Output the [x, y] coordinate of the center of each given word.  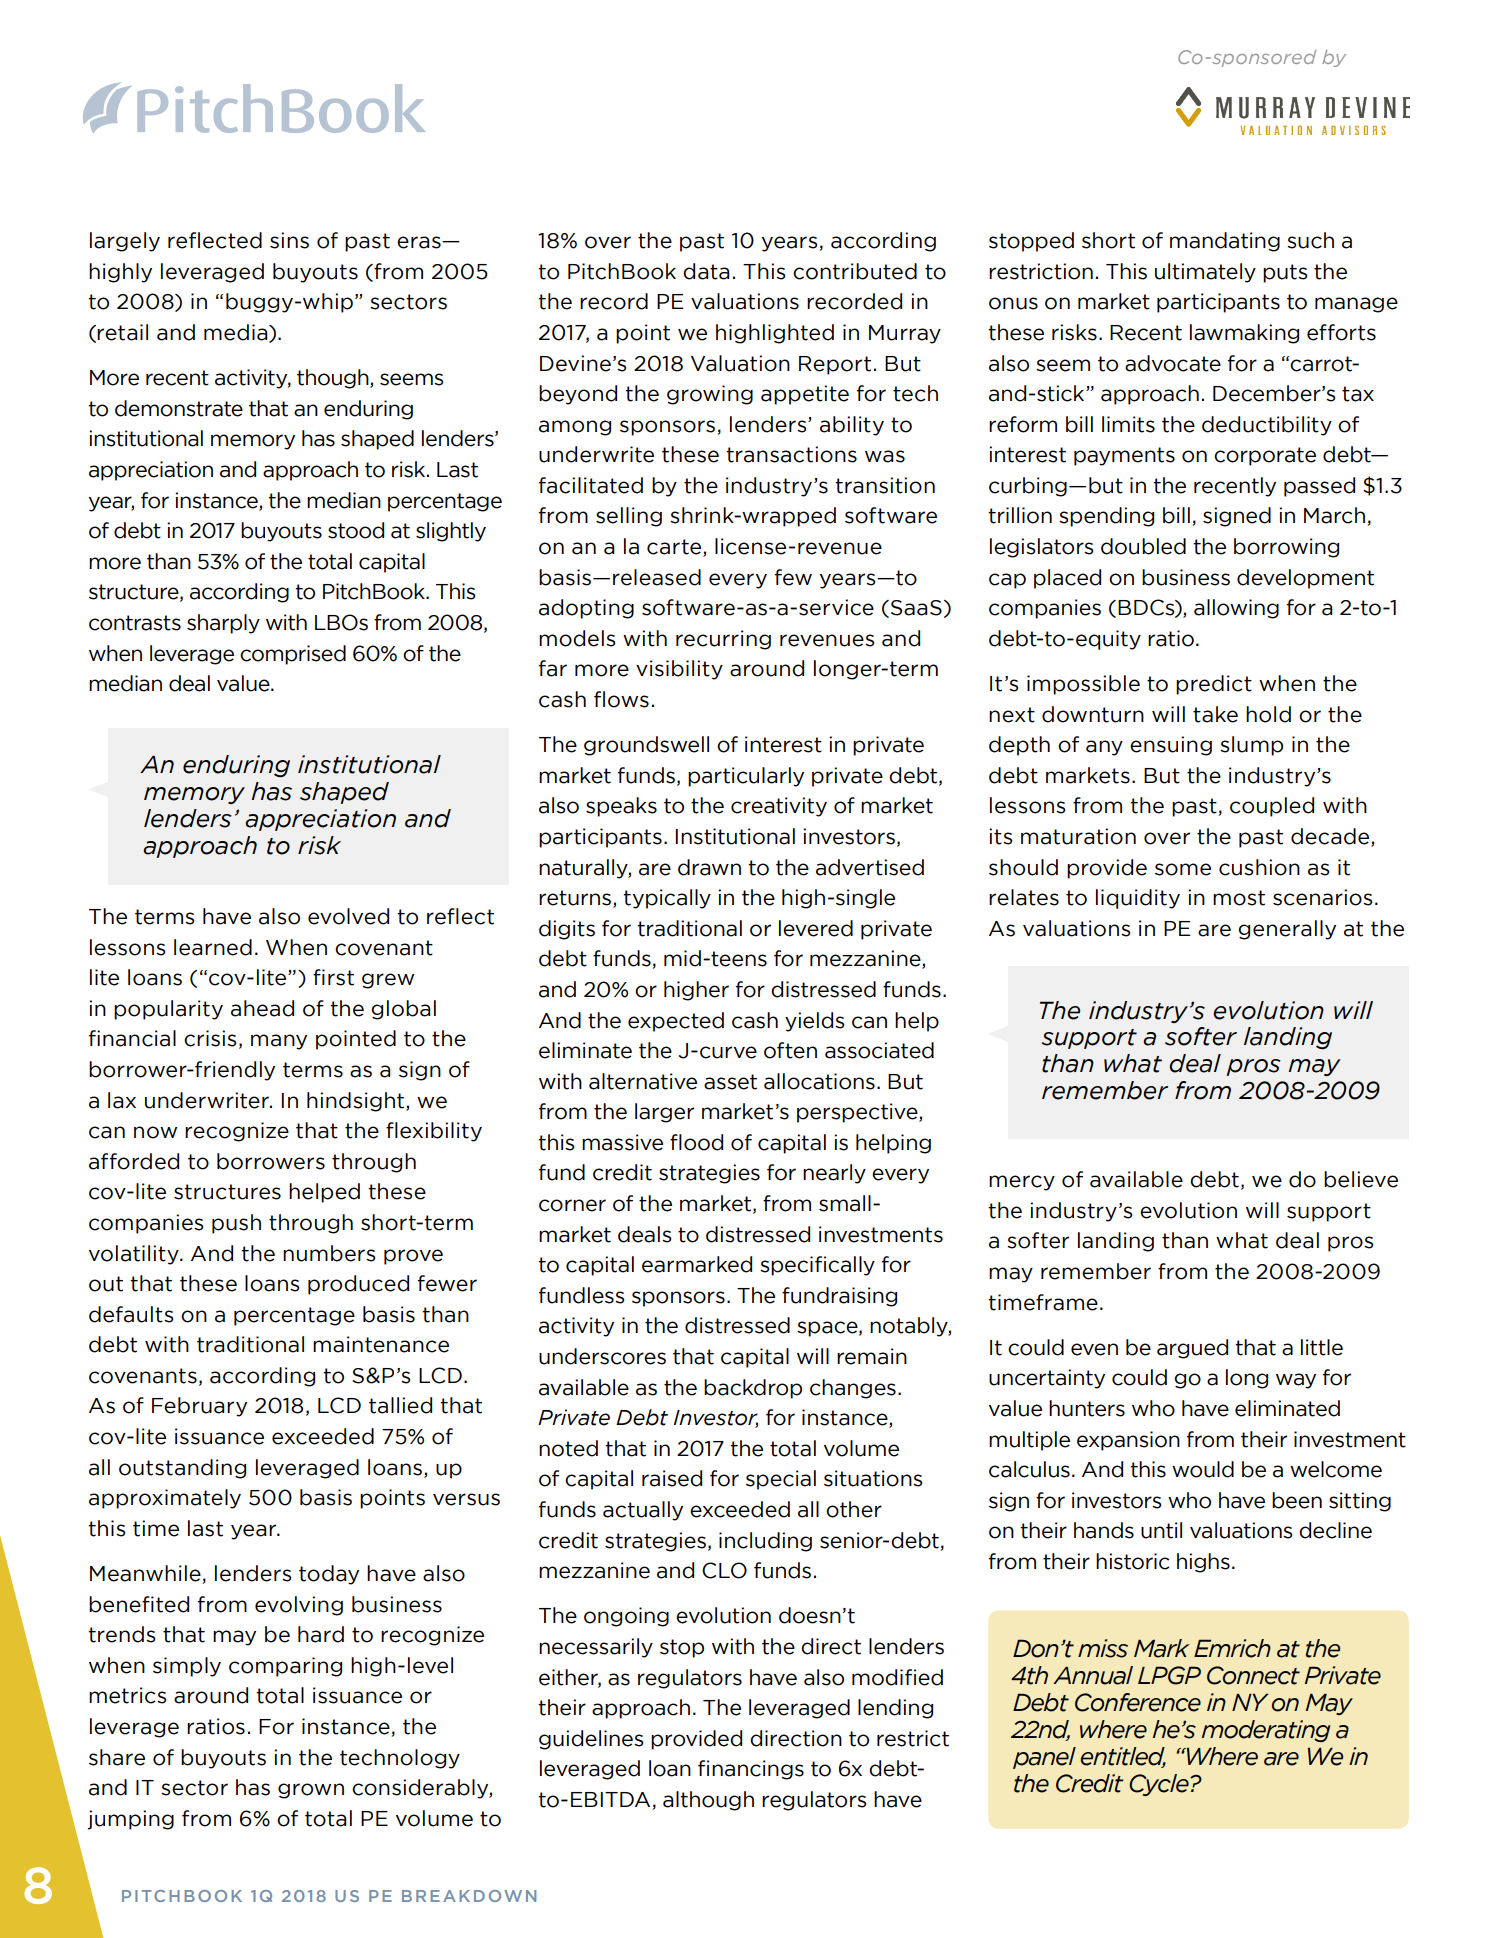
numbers [329, 1253]
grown [311, 1791]
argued [1192, 1349]
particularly [746, 777]
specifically [817, 1266]
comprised [293, 655]
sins [289, 240]
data [706, 271]
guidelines [591, 1740]
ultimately [1205, 273]
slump [1251, 746]
